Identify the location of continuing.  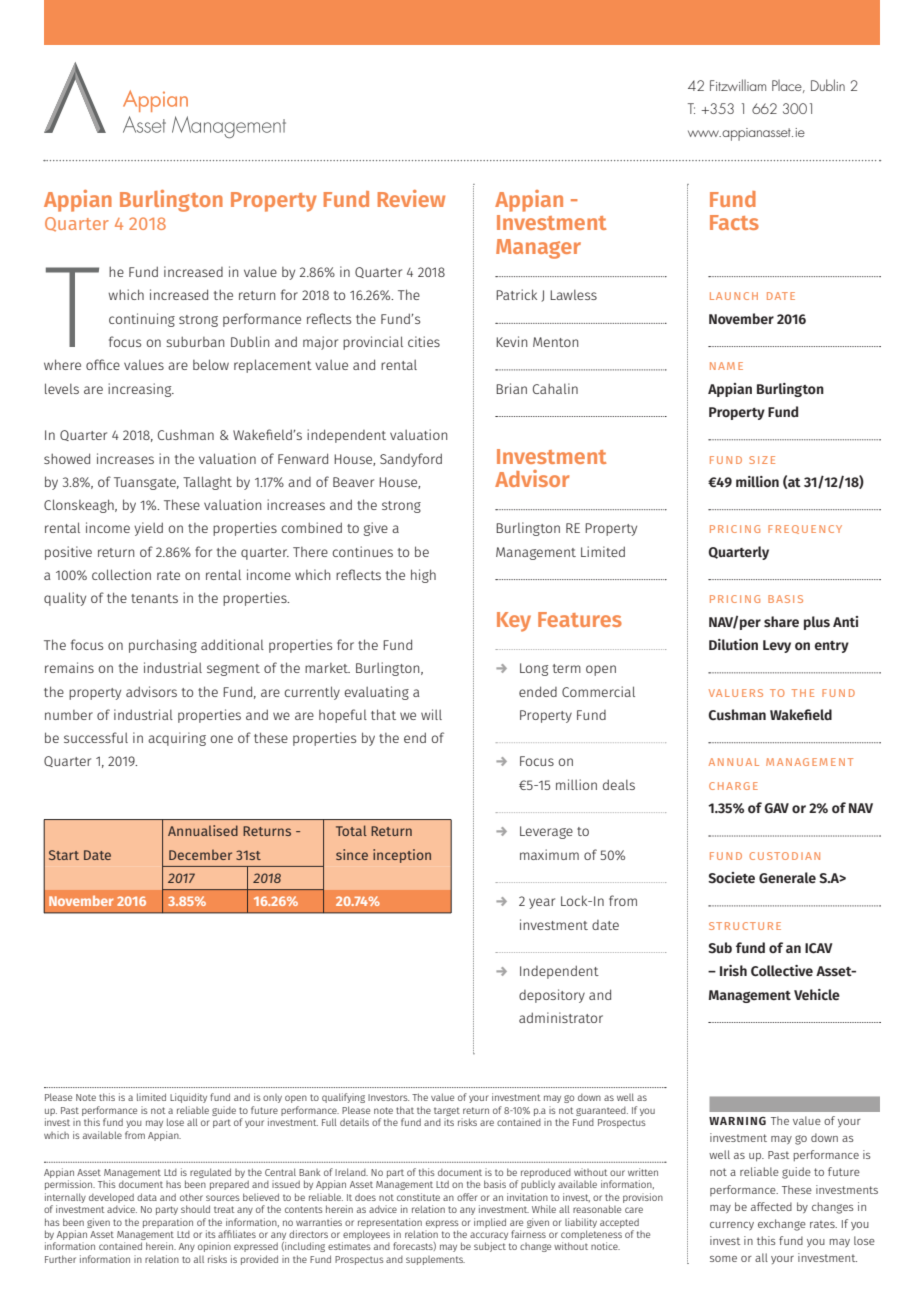
(142, 320).
